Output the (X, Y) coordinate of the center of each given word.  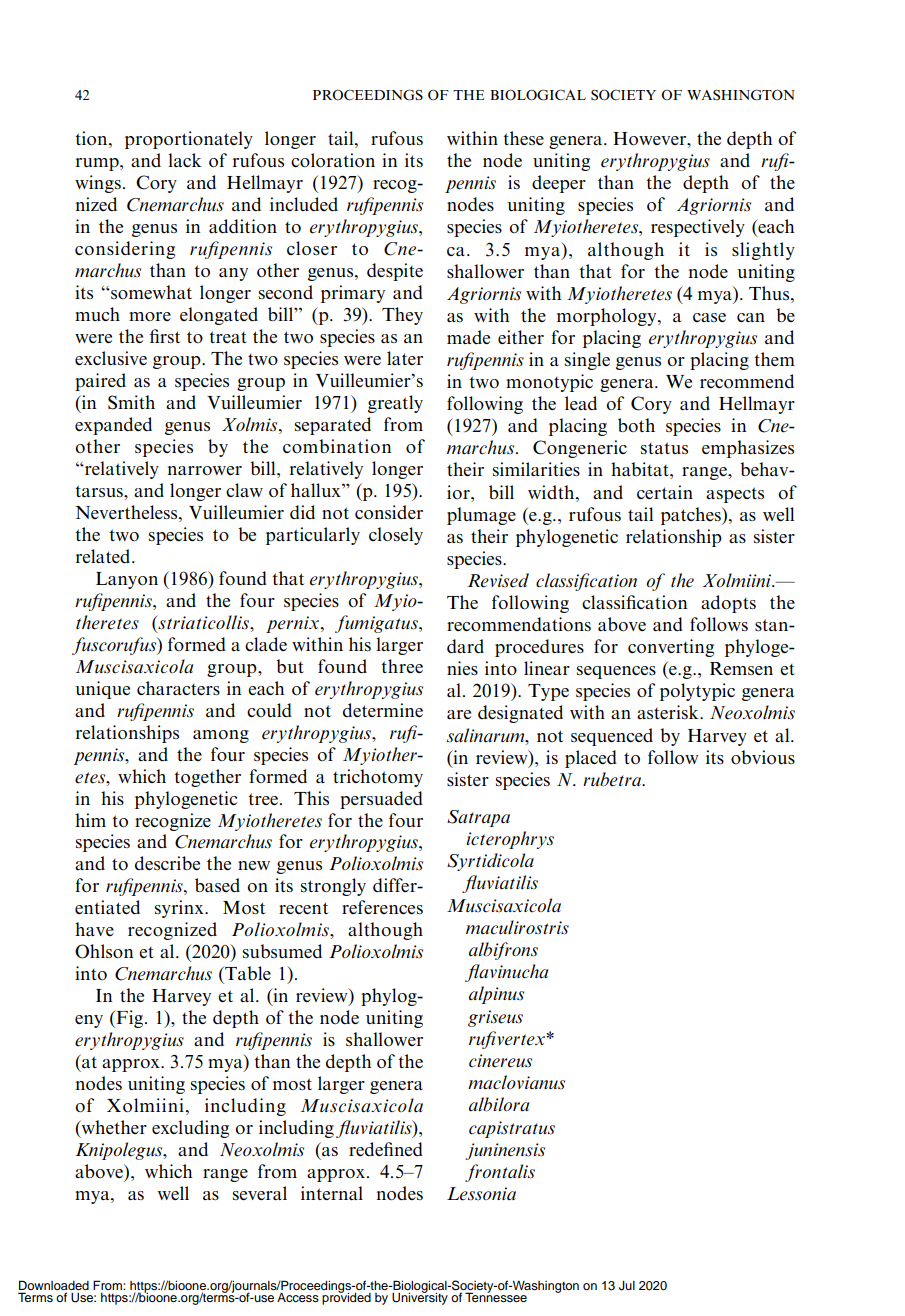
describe (167, 863)
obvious (763, 757)
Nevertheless (127, 512)
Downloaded (54, 1285)
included (304, 204)
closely (396, 536)
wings (98, 184)
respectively (698, 228)
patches (692, 516)
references (382, 907)
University (420, 1298)
